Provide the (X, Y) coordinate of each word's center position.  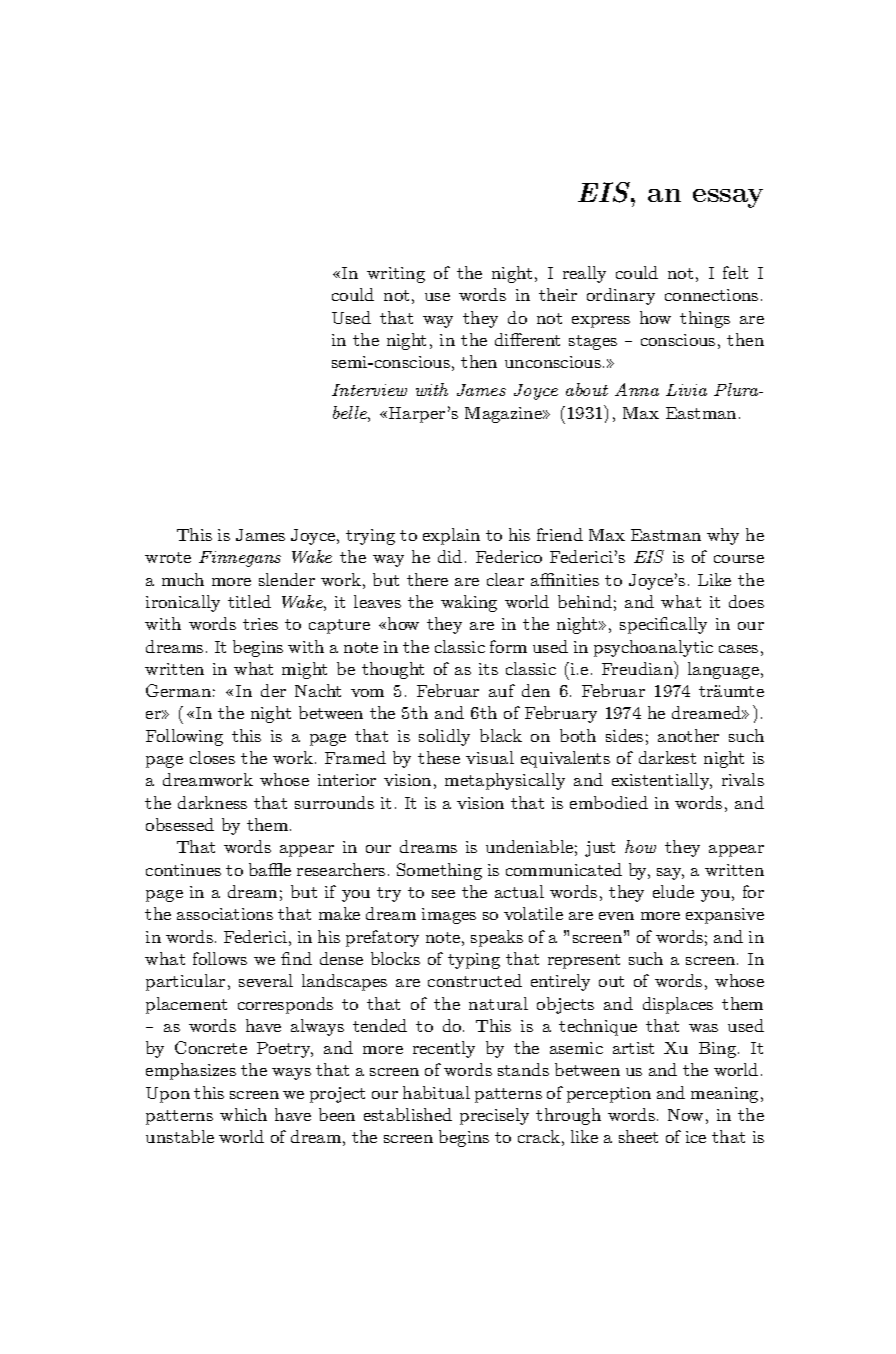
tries (260, 624)
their (558, 294)
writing (396, 275)
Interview (369, 390)
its (488, 669)
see (443, 894)
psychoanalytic (653, 648)
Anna (637, 389)
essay (728, 198)
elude (673, 891)
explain (451, 536)
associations (225, 914)
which (243, 1114)
